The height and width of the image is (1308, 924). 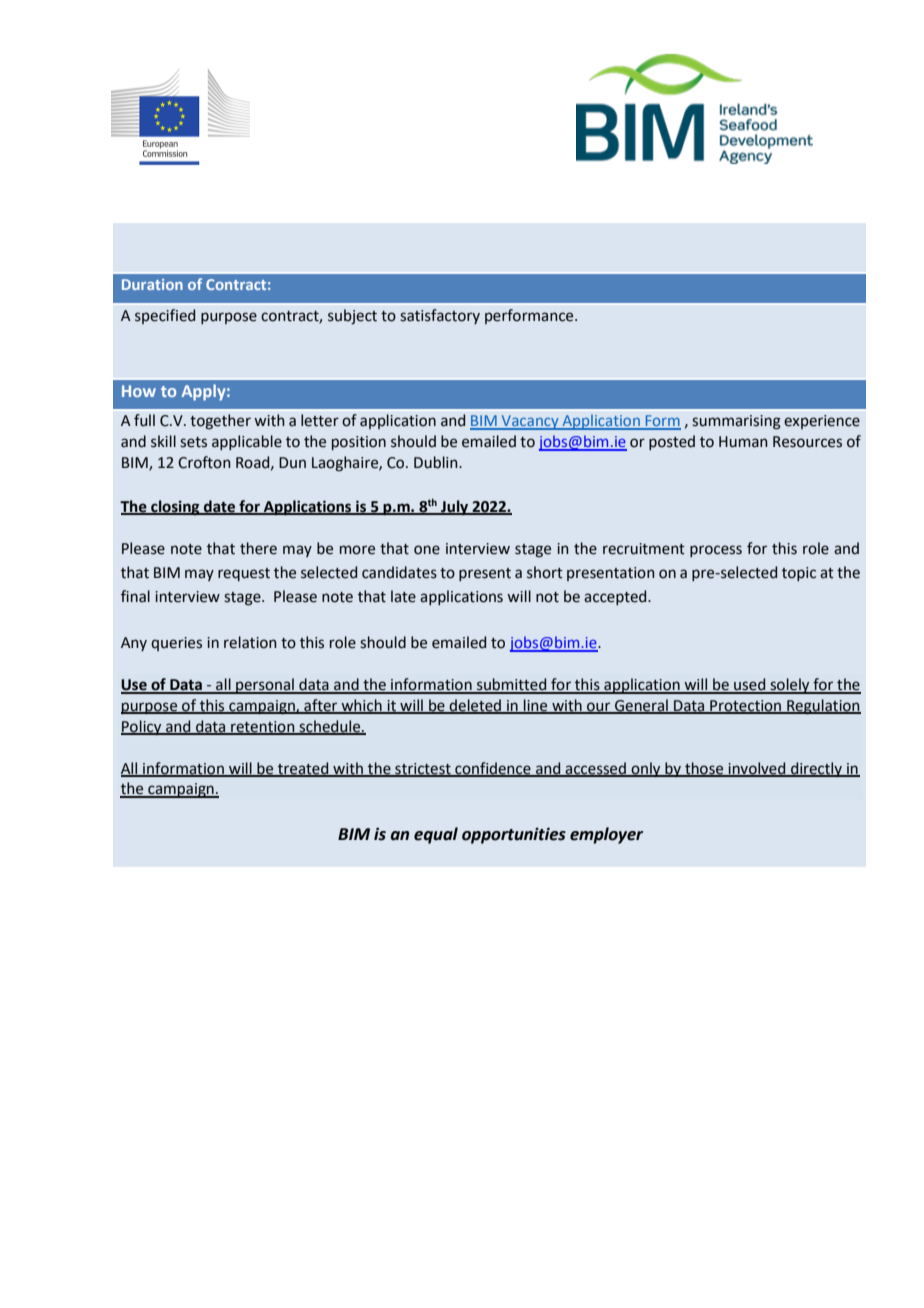 I want to click on satisfactory, so click(x=440, y=316).
